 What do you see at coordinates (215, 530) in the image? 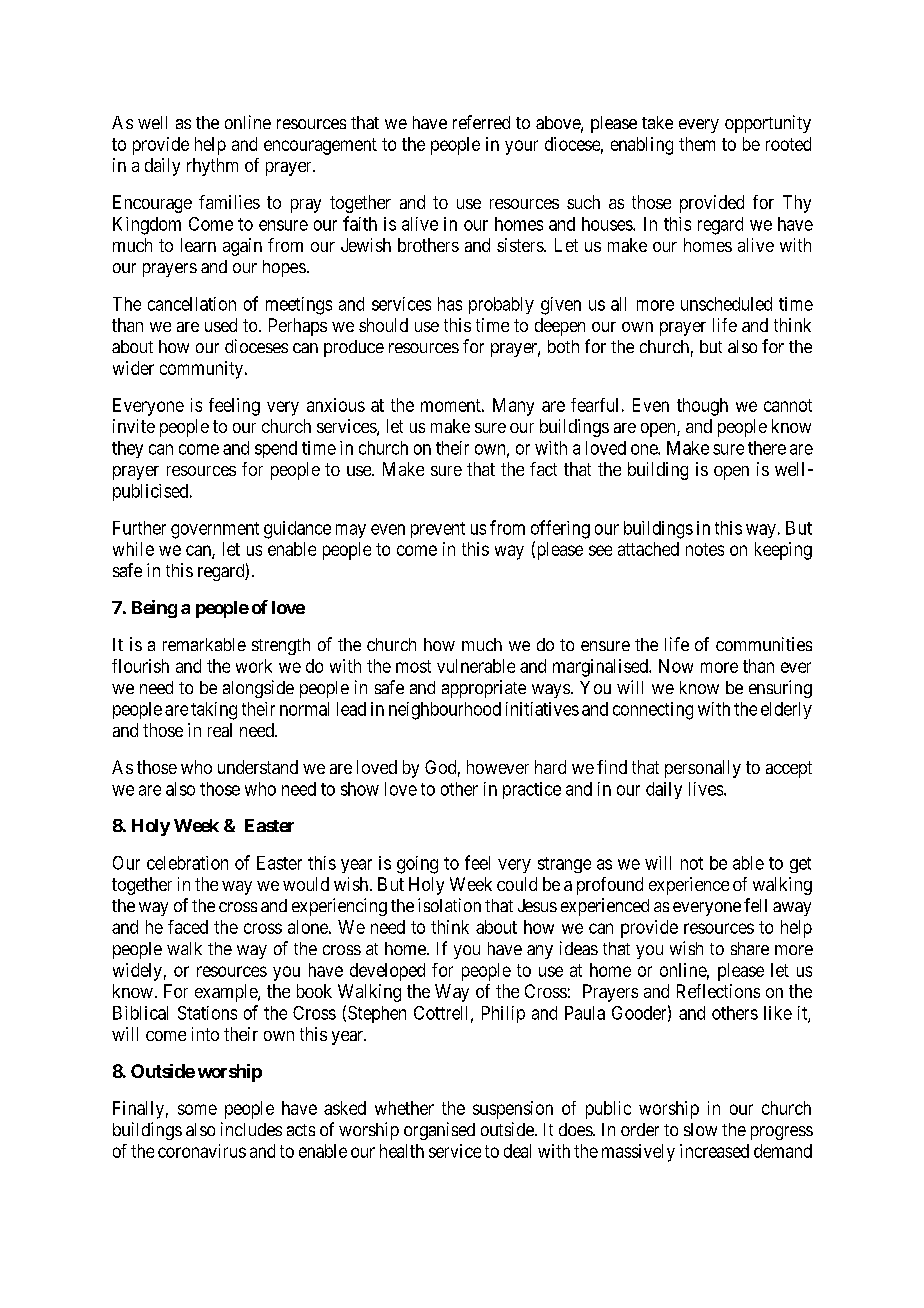
I see `government` at bounding box center [215, 530].
